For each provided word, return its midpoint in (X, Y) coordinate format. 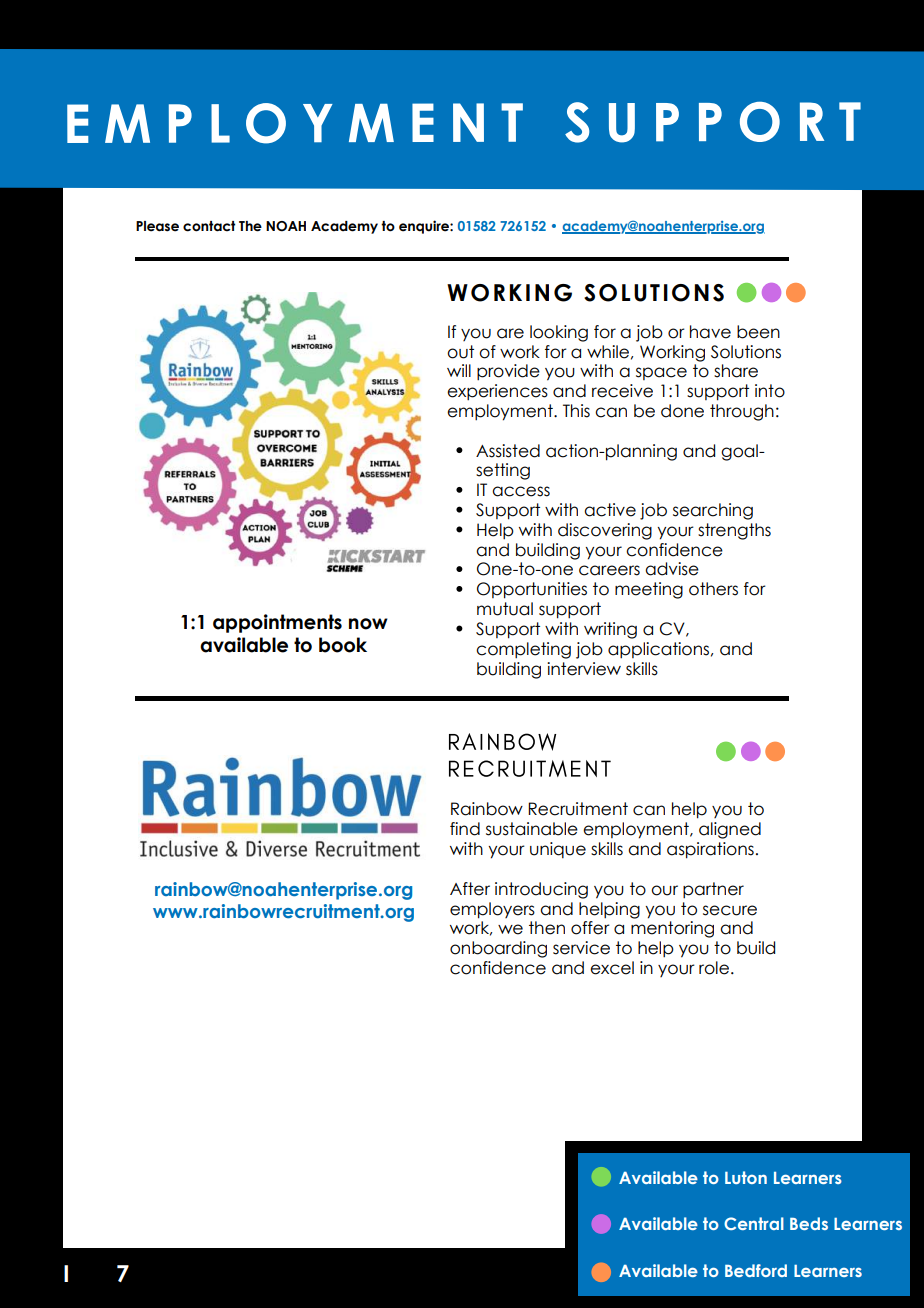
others (713, 589)
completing (523, 650)
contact (209, 226)
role (714, 968)
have (710, 332)
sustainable (532, 829)
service (581, 948)
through (742, 412)
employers (492, 910)
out (460, 352)
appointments (277, 623)
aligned (730, 830)
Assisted (508, 451)
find (465, 829)
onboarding (498, 949)
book (343, 645)
